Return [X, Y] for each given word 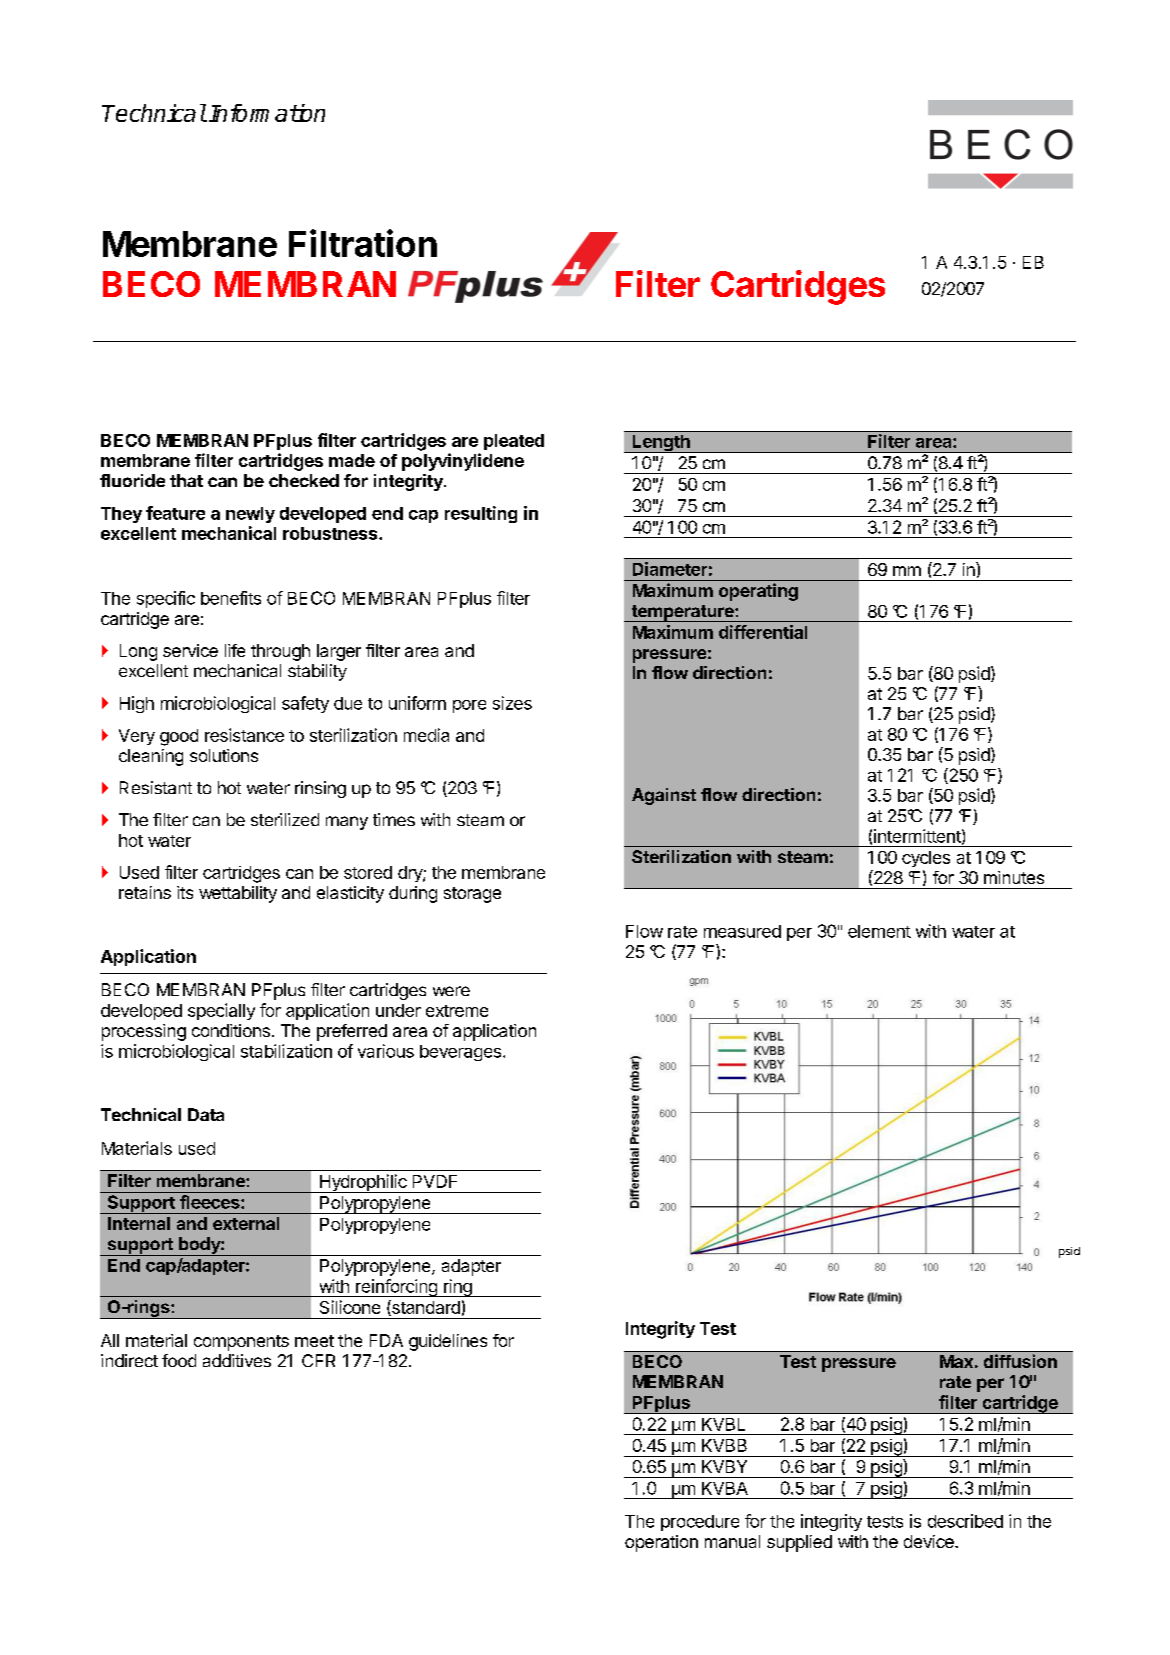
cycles [926, 859]
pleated [514, 442]
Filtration [363, 243]
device [930, 1541]
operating [758, 592]
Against [664, 796]
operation [661, 1543]
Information [267, 113]
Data [206, 1114]
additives [237, 1360]
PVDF [435, 1181]
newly [250, 515]
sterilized [285, 819]
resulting [481, 514]
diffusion [1020, 1361]
